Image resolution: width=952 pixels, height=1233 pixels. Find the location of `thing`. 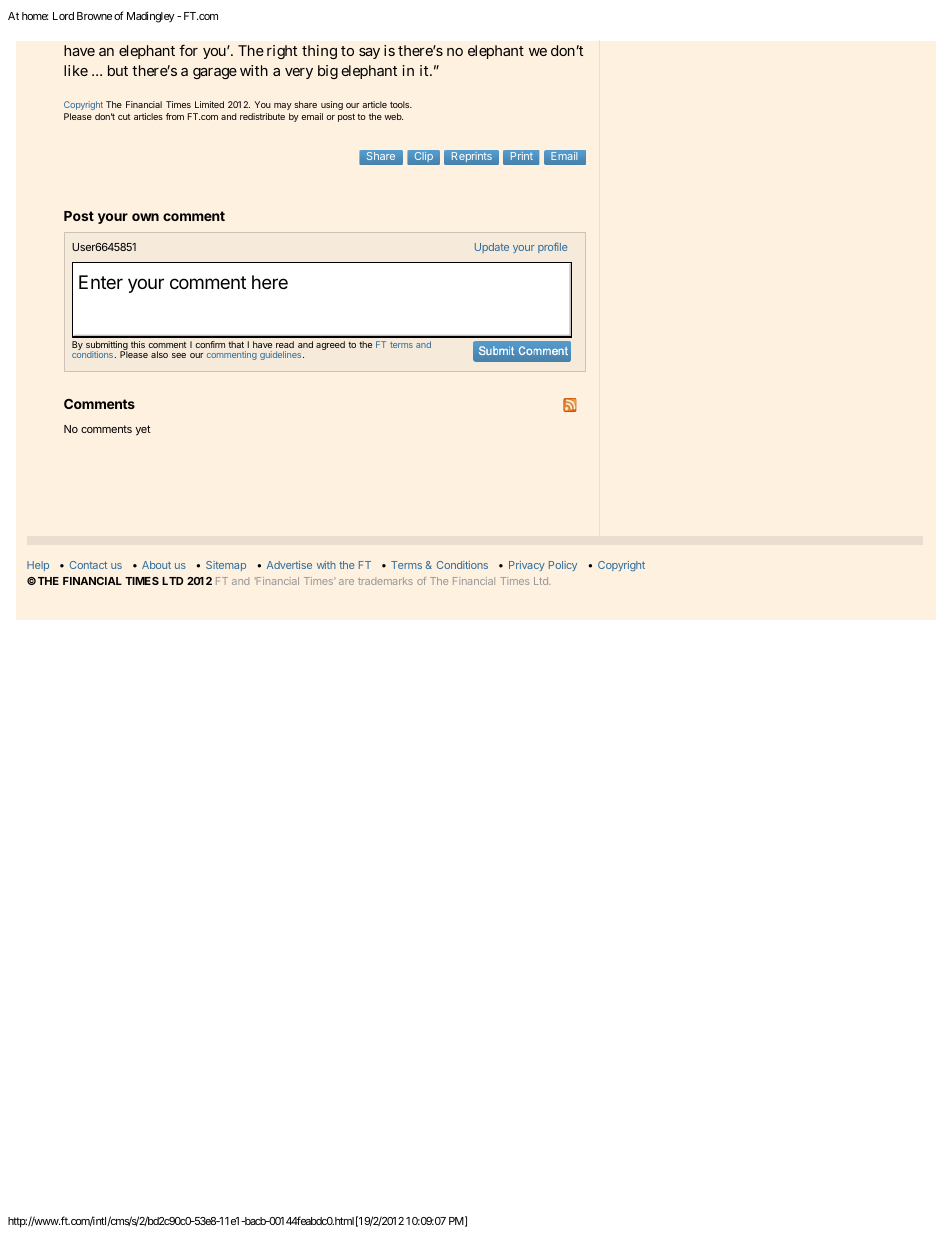

thing is located at coordinates (319, 52).
